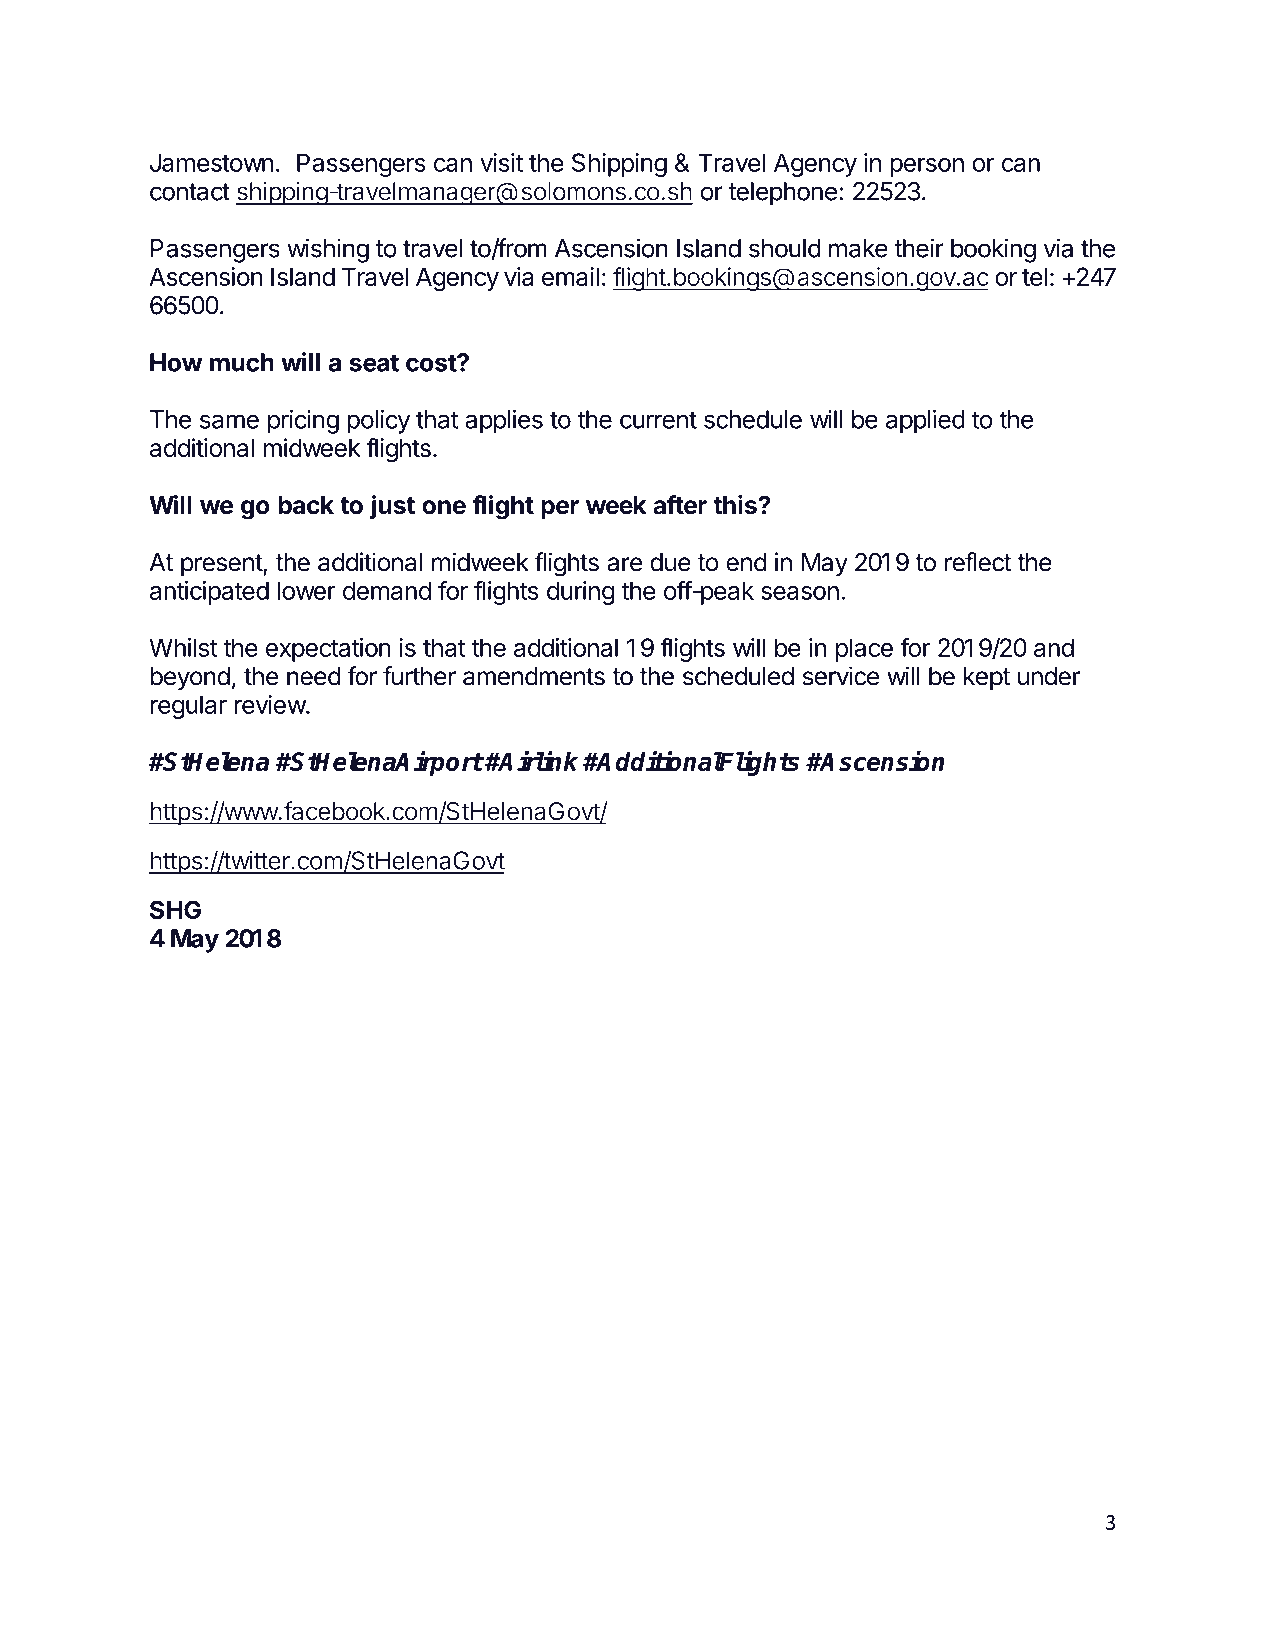  What do you see at coordinates (987, 678) in the screenshot?
I see `kept` at bounding box center [987, 678].
